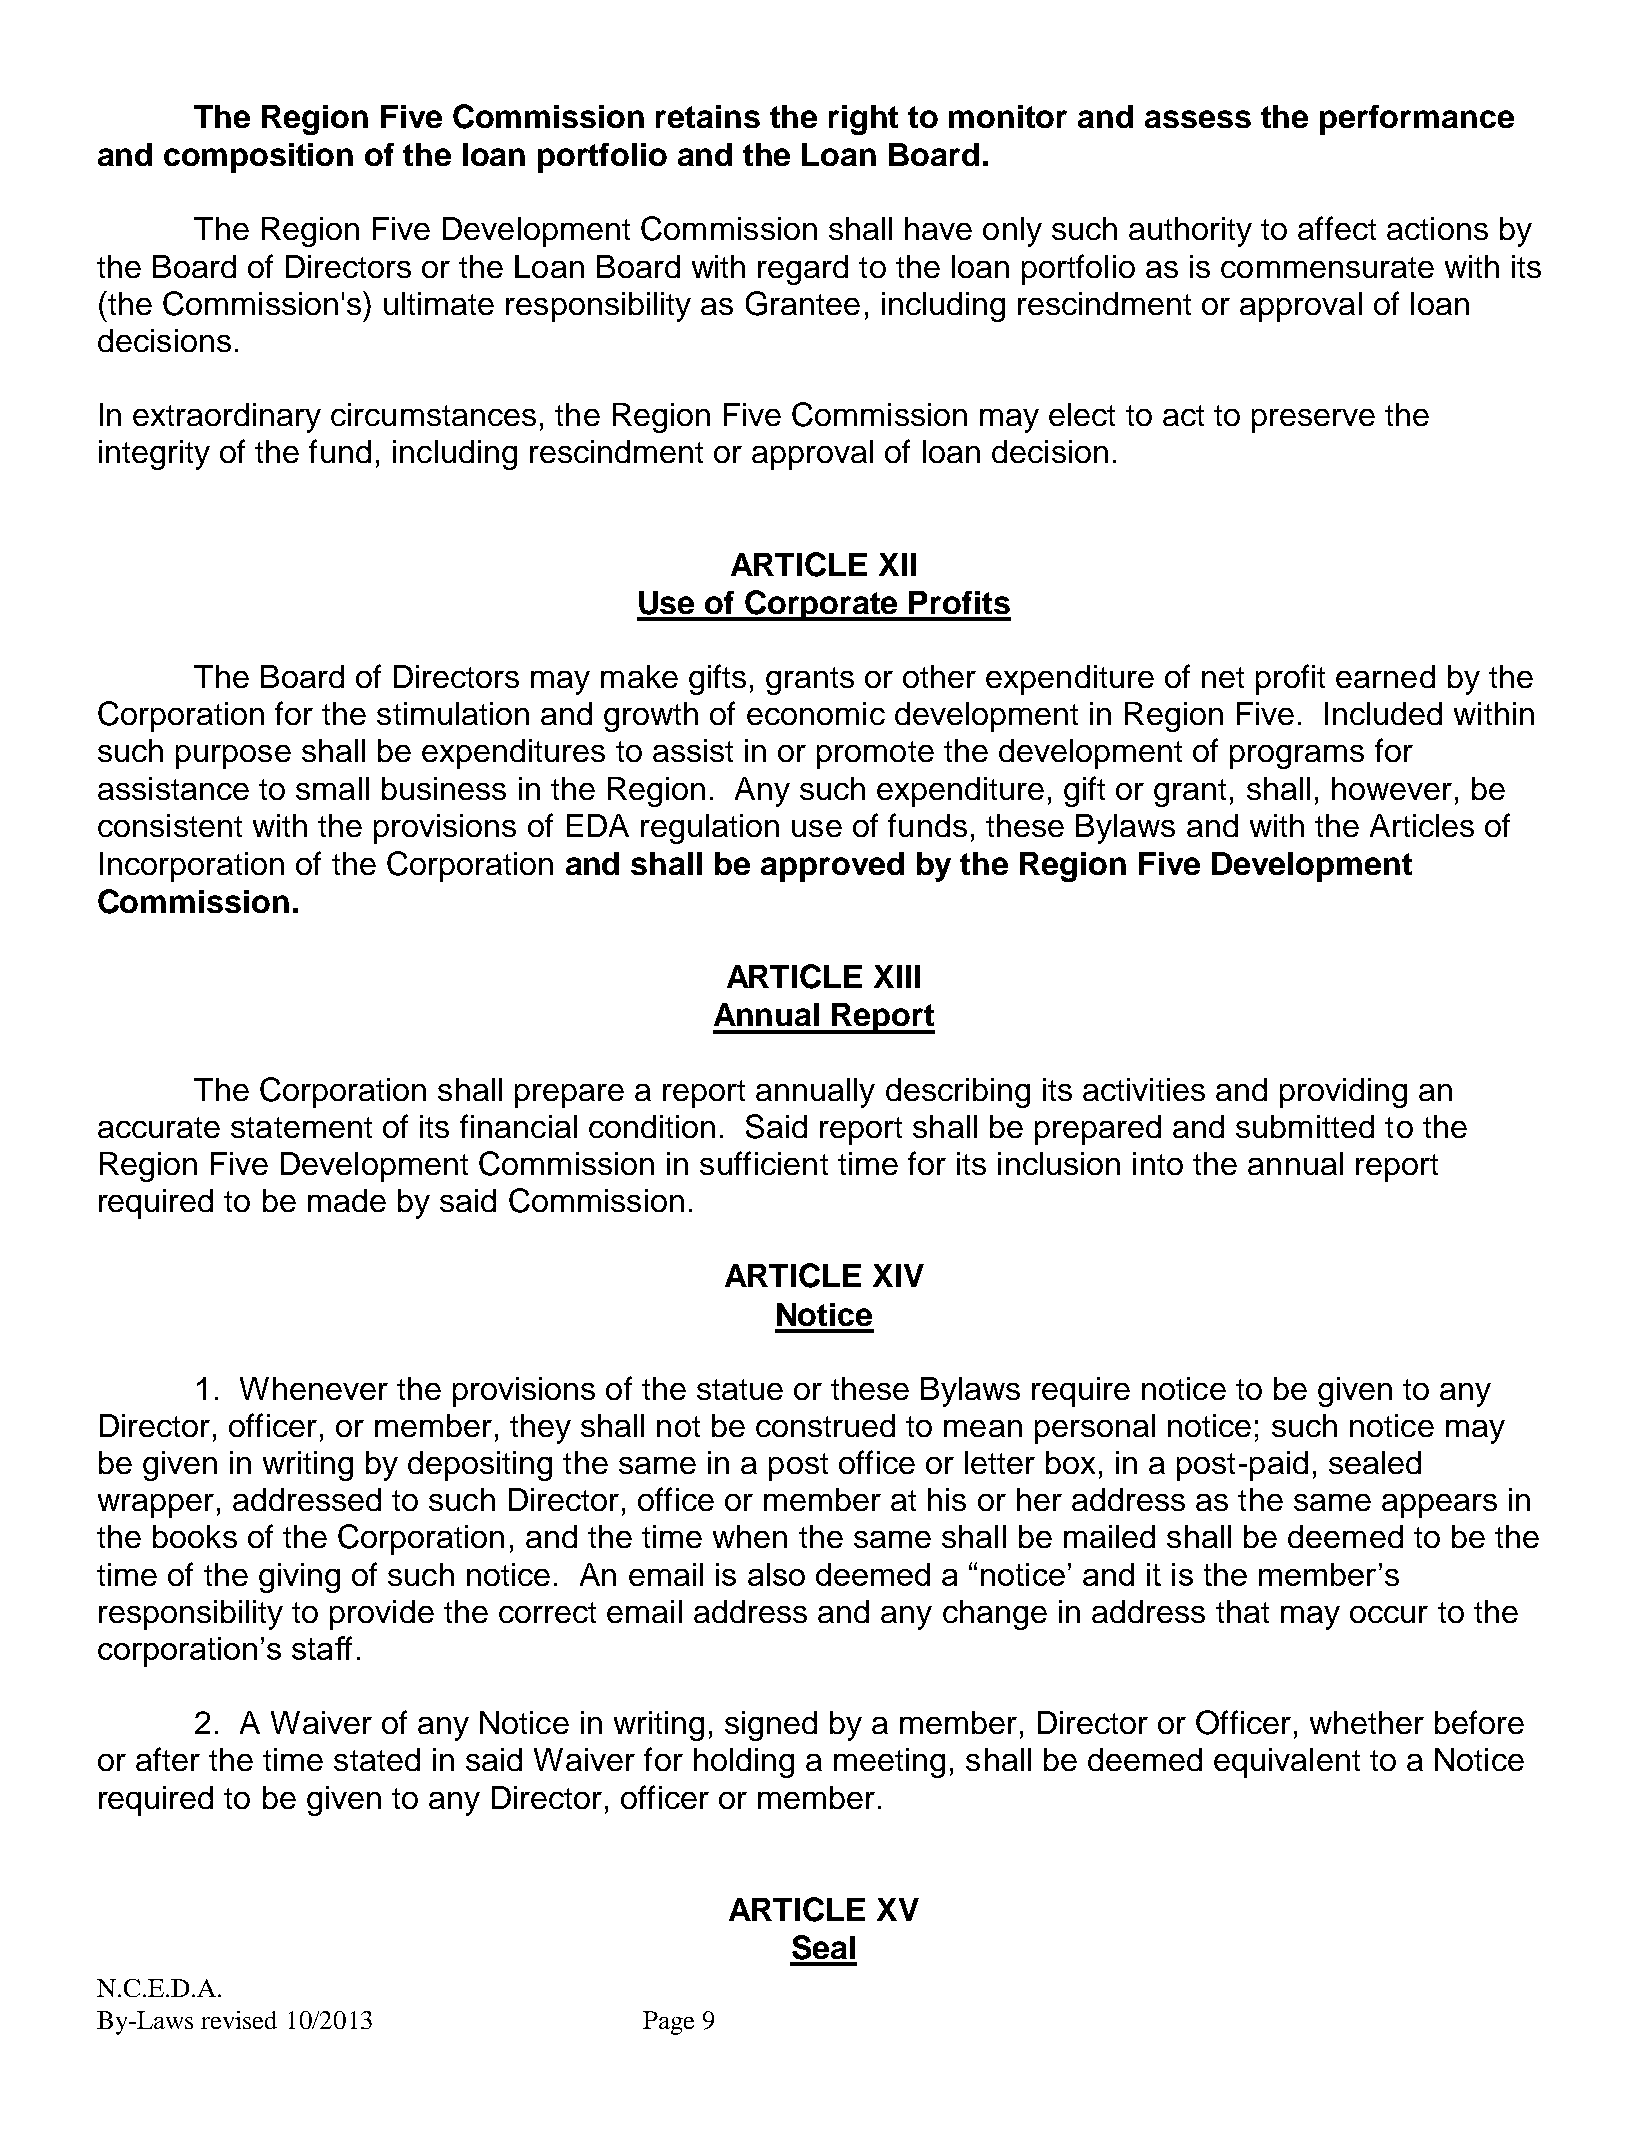 The height and width of the page is (2132, 1648). Describe the element at coordinates (863, 120) in the page. I see `right` at that location.
